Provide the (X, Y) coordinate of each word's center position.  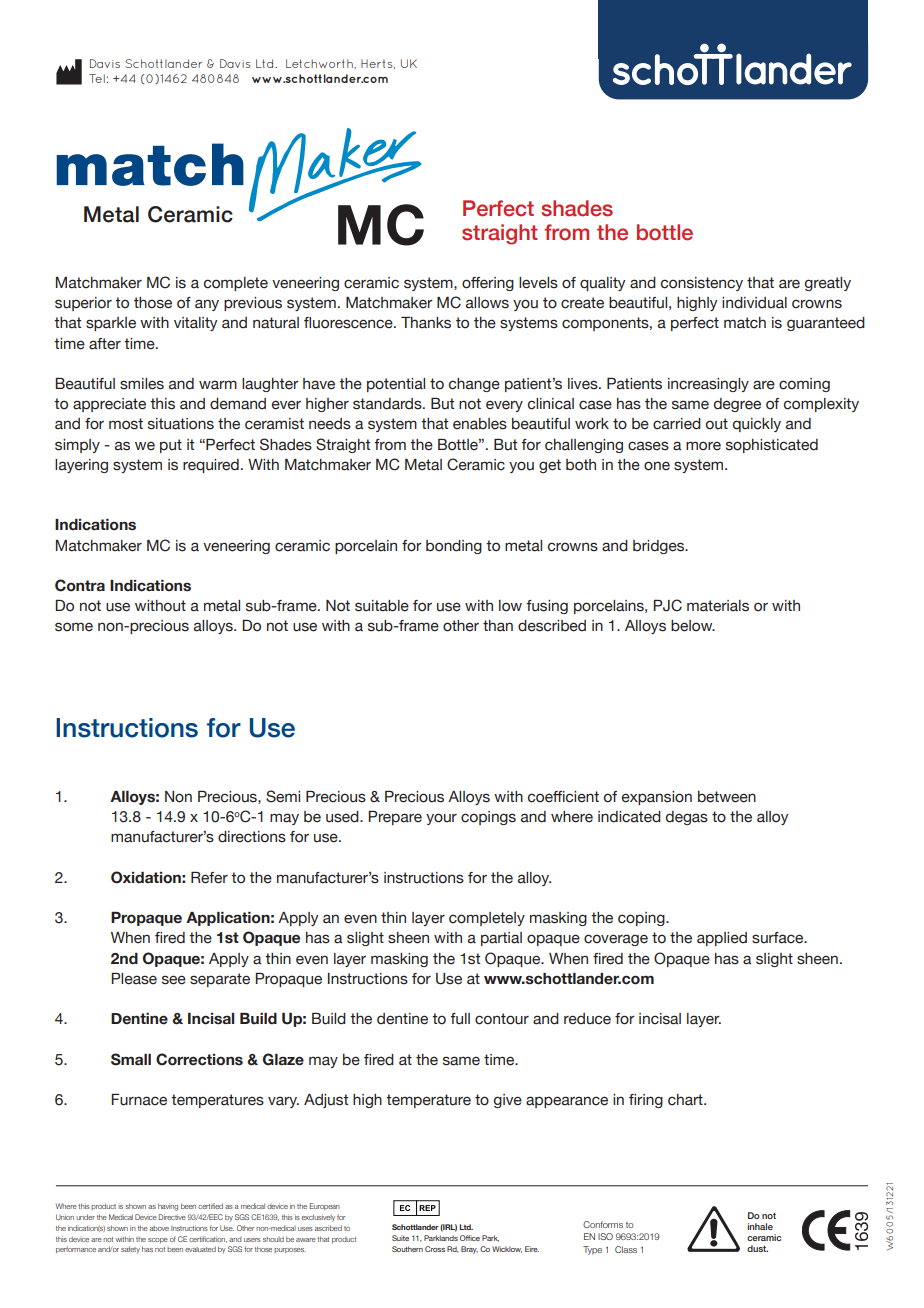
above (159, 1228)
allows (487, 303)
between (727, 797)
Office (470, 1238)
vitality (196, 324)
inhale (760, 1226)
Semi (283, 796)
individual (754, 303)
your (441, 819)
